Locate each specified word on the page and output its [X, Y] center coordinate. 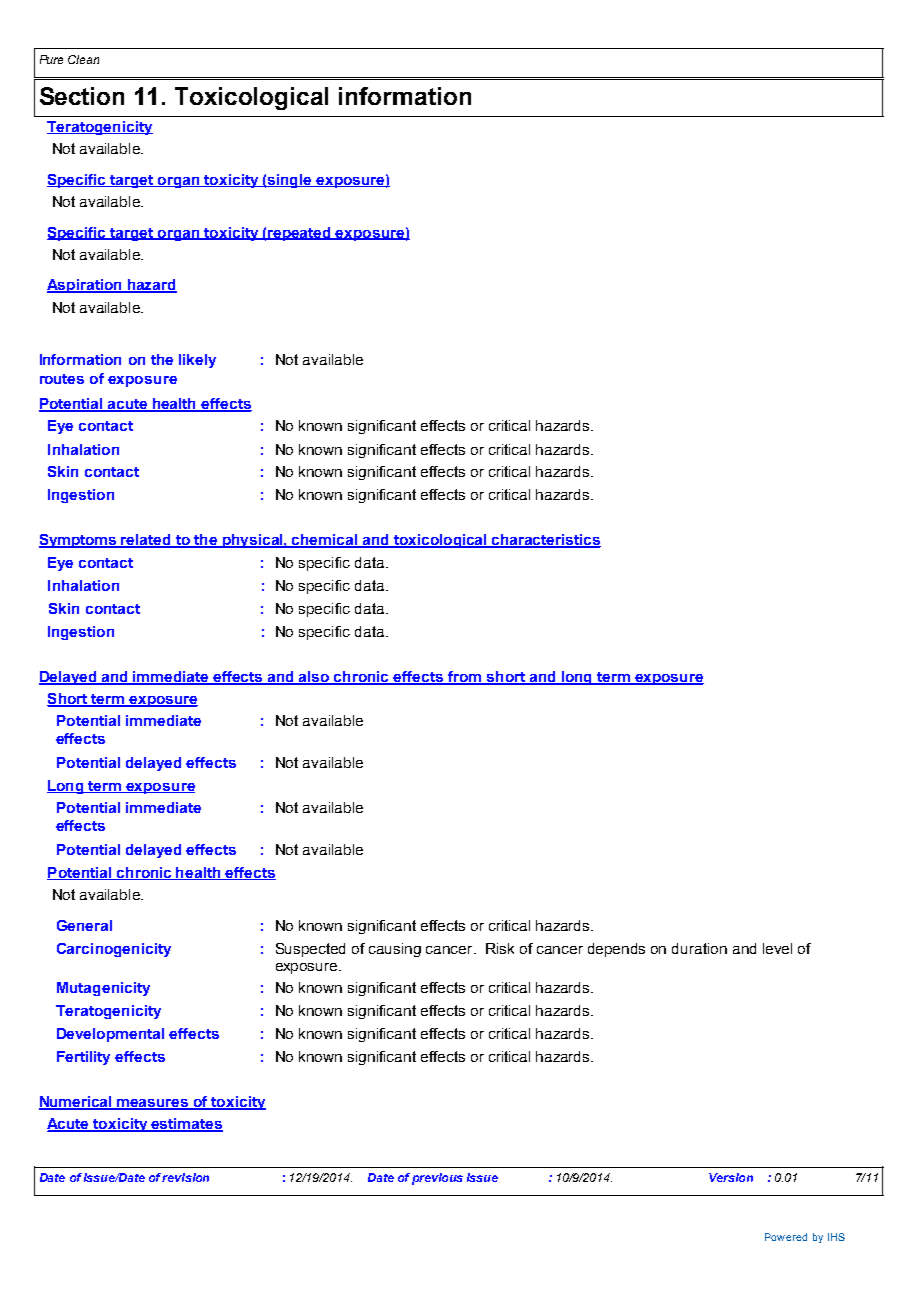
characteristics [546, 541]
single [290, 181]
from [465, 678]
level [777, 948]
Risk [500, 948]
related [146, 541]
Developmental [110, 1035]
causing [395, 950]
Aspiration [85, 286]
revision [185, 1177]
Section [82, 96]
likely [197, 361]
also [314, 678]
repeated [299, 234]
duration [699, 948]
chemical [324, 541]
